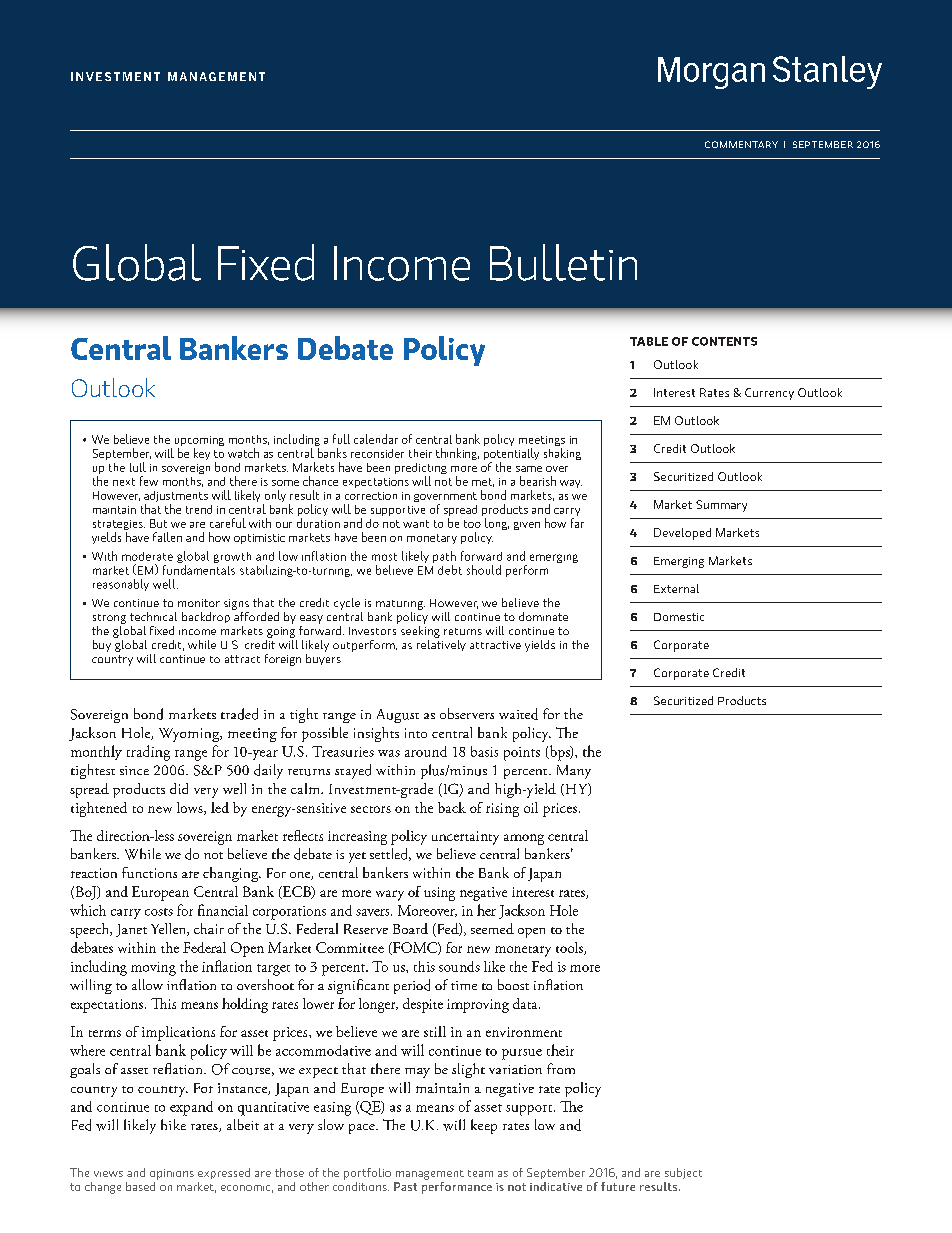  What do you see at coordinates (679, 617) in the screenshot?
I see `Domestic` at bounding box center [679, 617].
